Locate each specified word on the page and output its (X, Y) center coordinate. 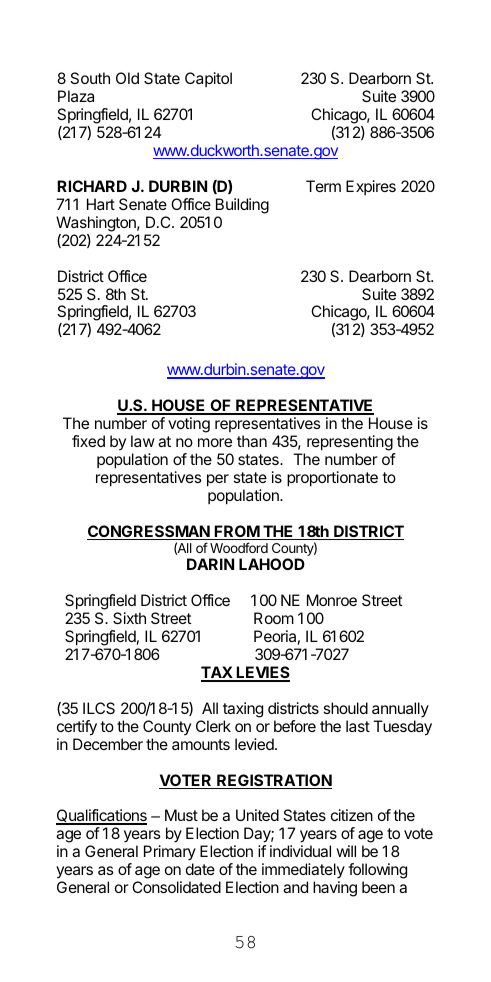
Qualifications (101, 817)
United (257, 815)
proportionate (332, 479)
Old (127, 78)
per (218, 480)
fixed (88, 441)
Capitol (208, 79)
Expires (371, 187)
